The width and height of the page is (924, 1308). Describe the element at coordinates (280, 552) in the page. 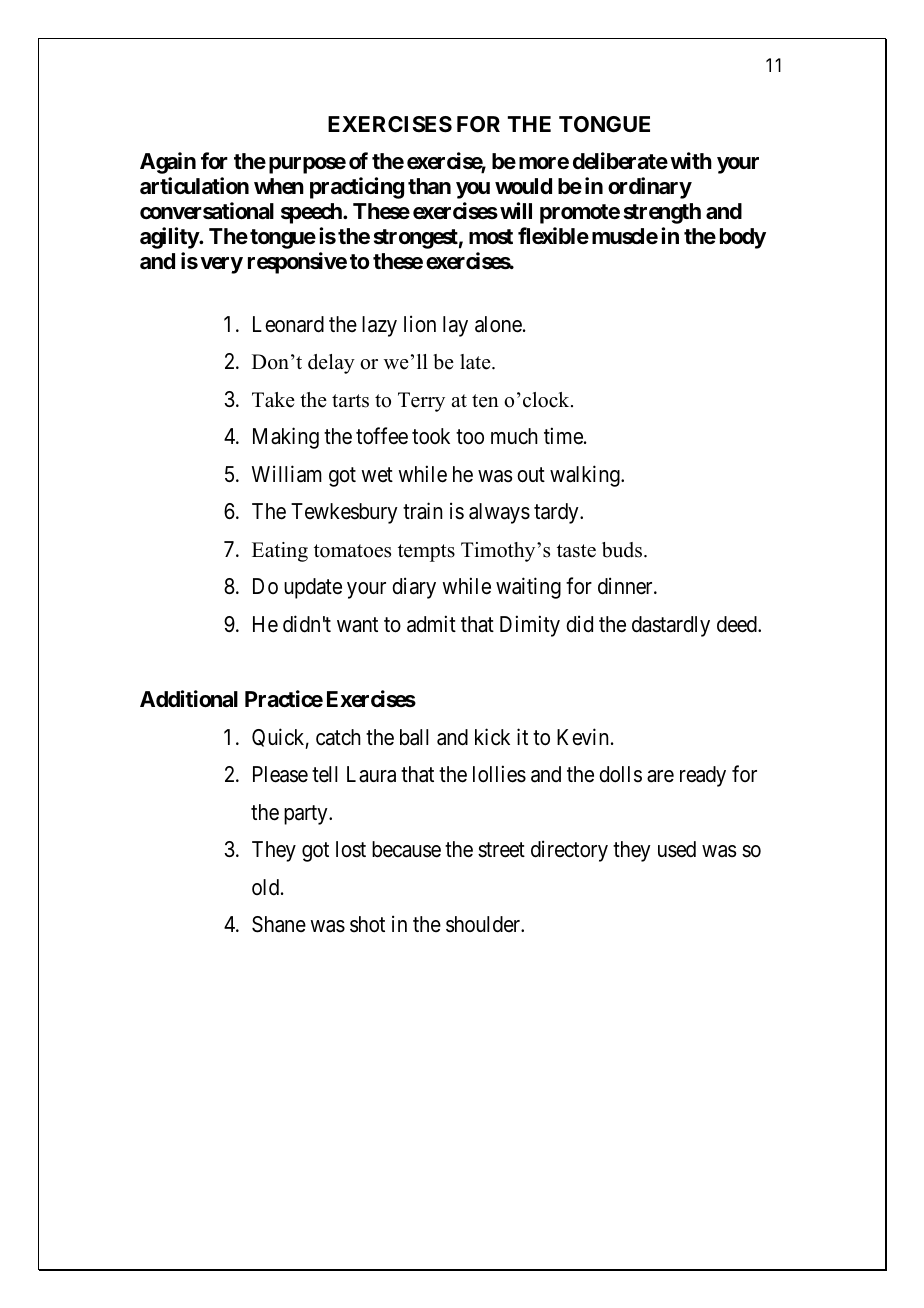

I see `Eating` at that location.
